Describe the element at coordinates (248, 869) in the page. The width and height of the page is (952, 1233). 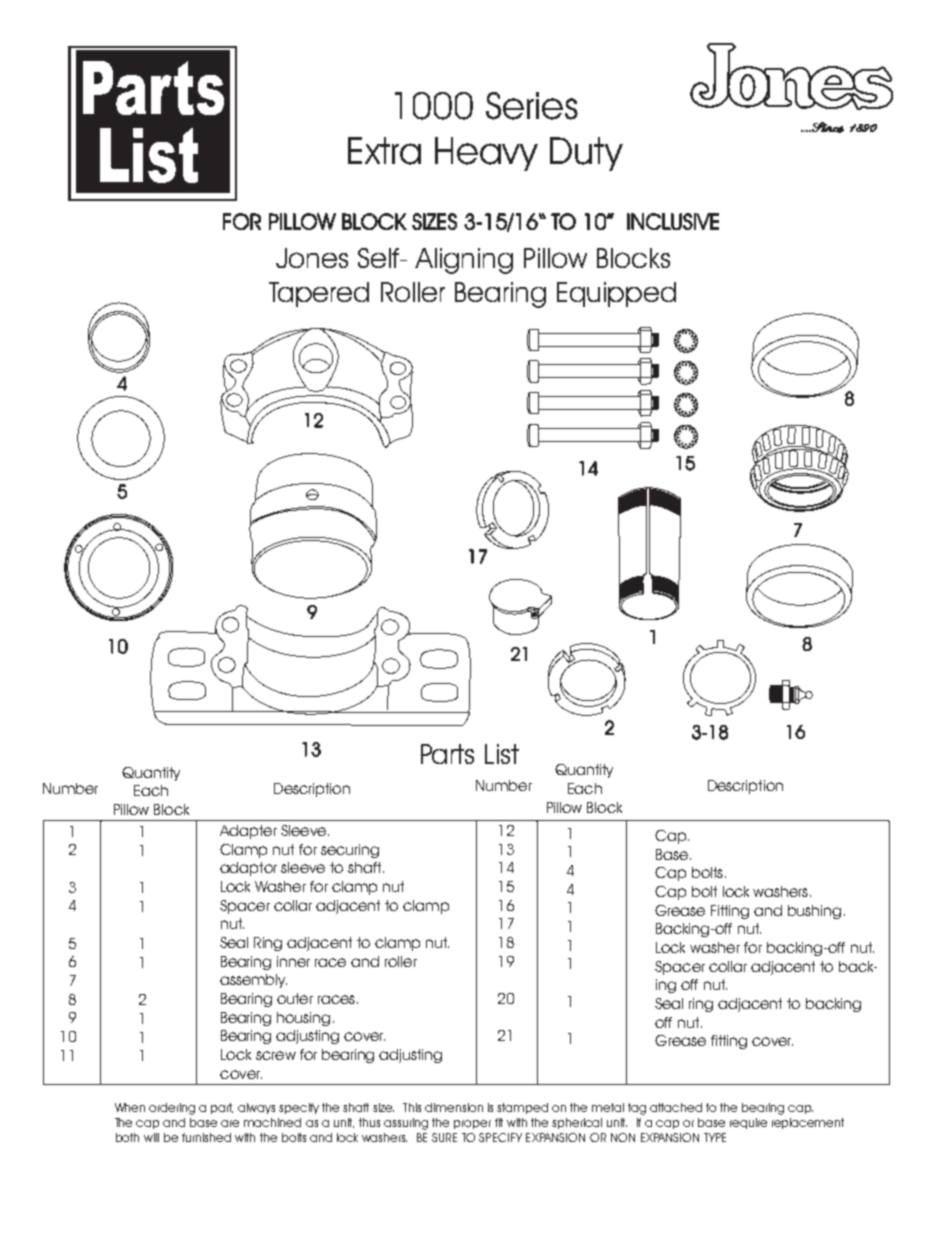
I see `adaptor` at that location.
